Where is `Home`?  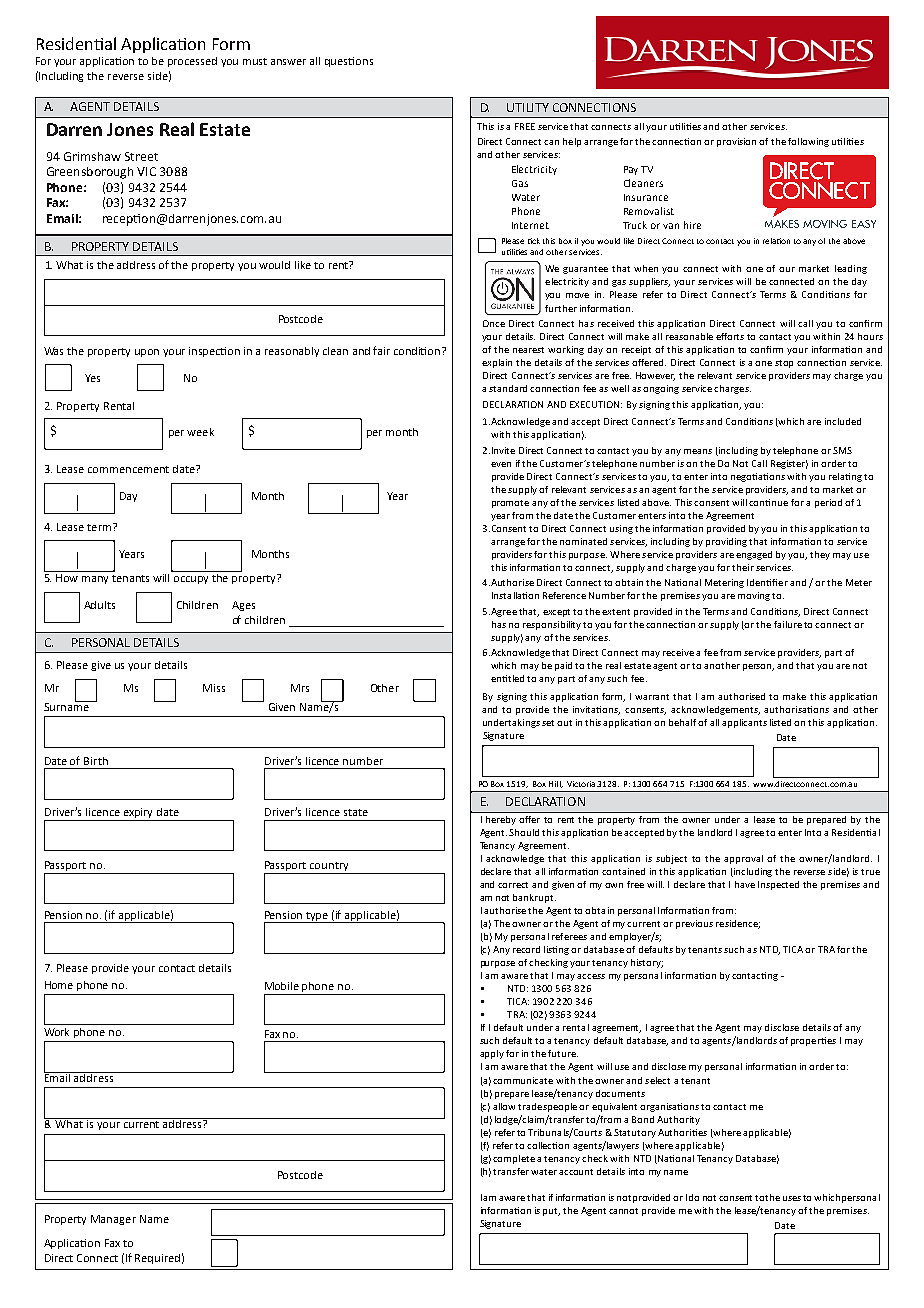
Home is located at coordinates (59, 985).
